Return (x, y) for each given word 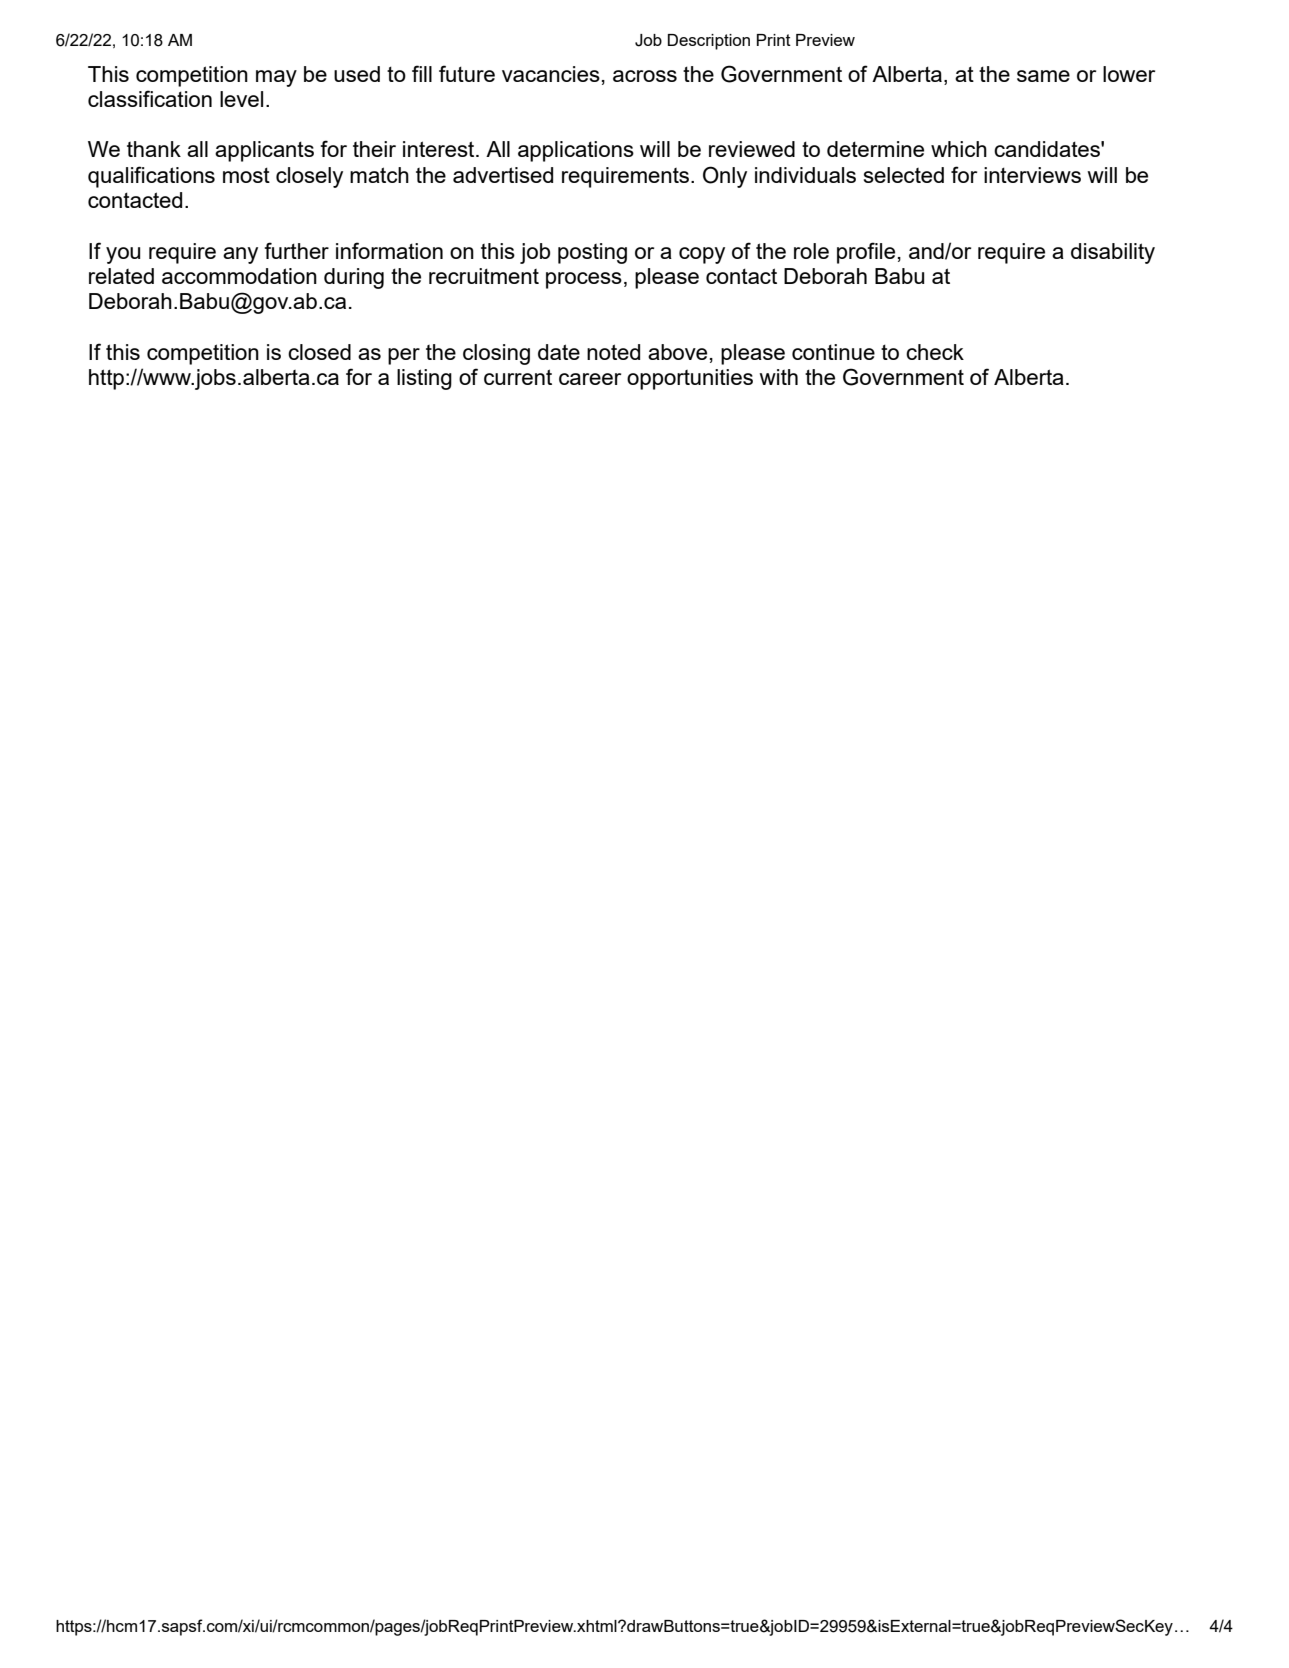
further (296, 250)
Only (725, 177)
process (584, 280)
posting (592, 253)
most (246, 175)
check (935, 352)
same (1043, 76)
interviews (1032, 175)
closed (319, 352)
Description (709, 42)
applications (576, 151)
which (959, 149)
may (276, 78)
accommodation (239, 276)
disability (1113, 253)
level (241, 99)
